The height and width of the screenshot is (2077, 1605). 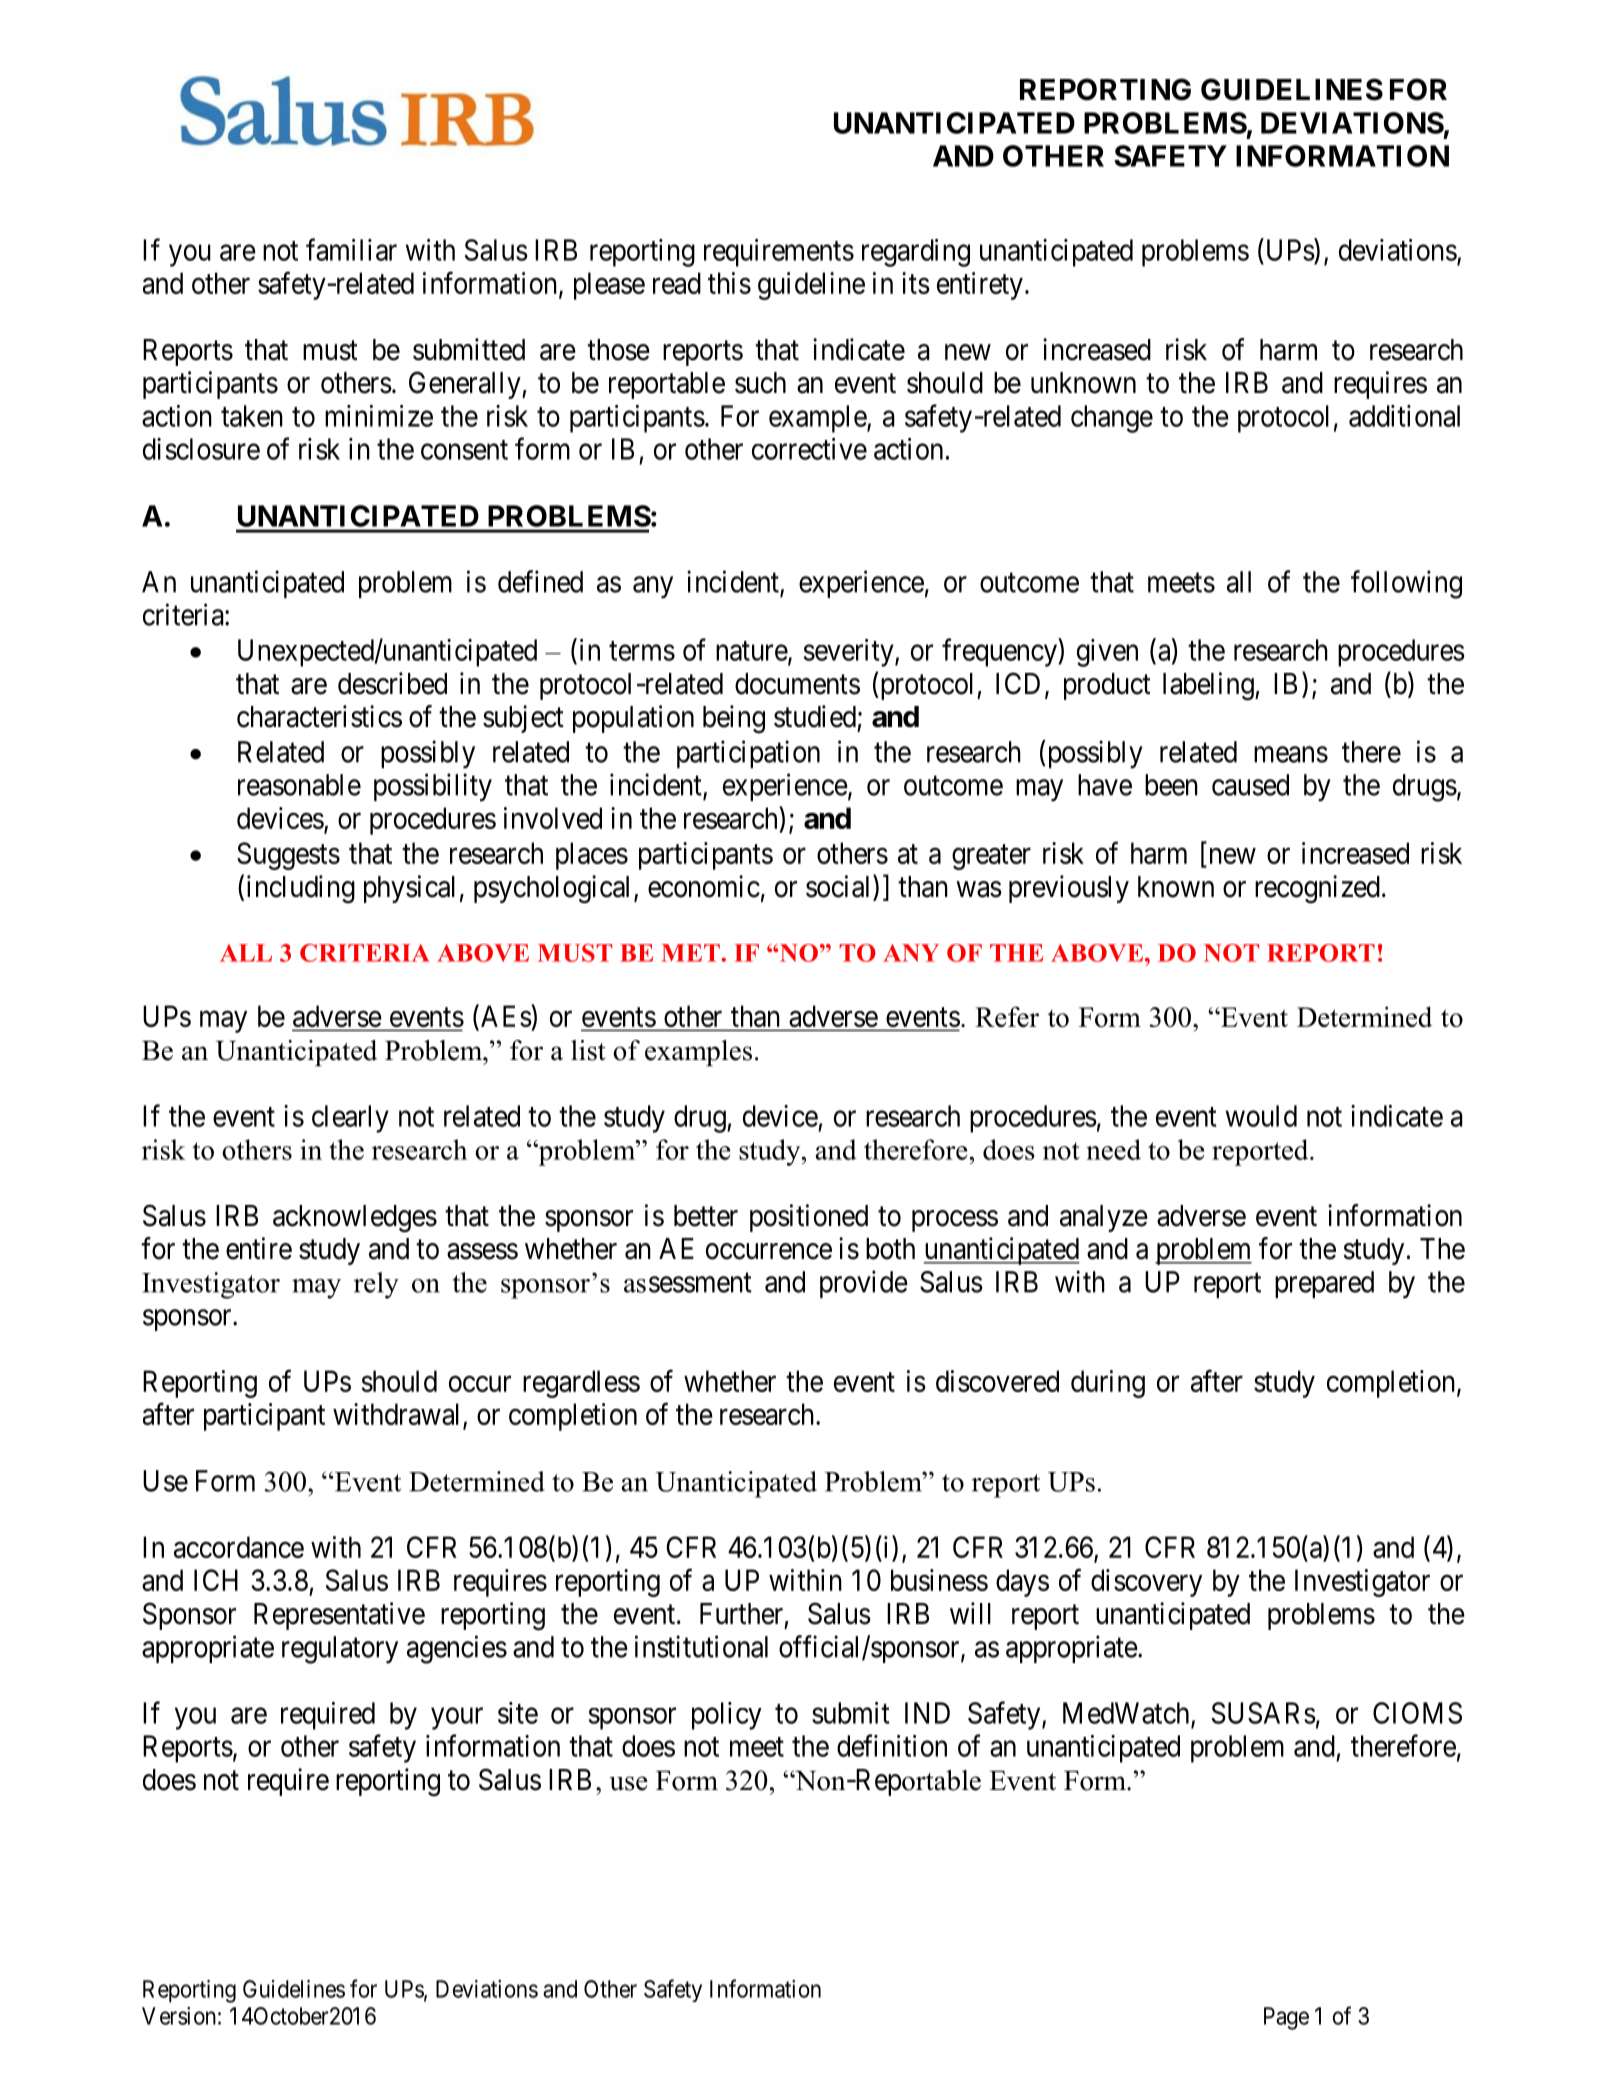 I want to click on additional, so click(x=1404, y=416).
